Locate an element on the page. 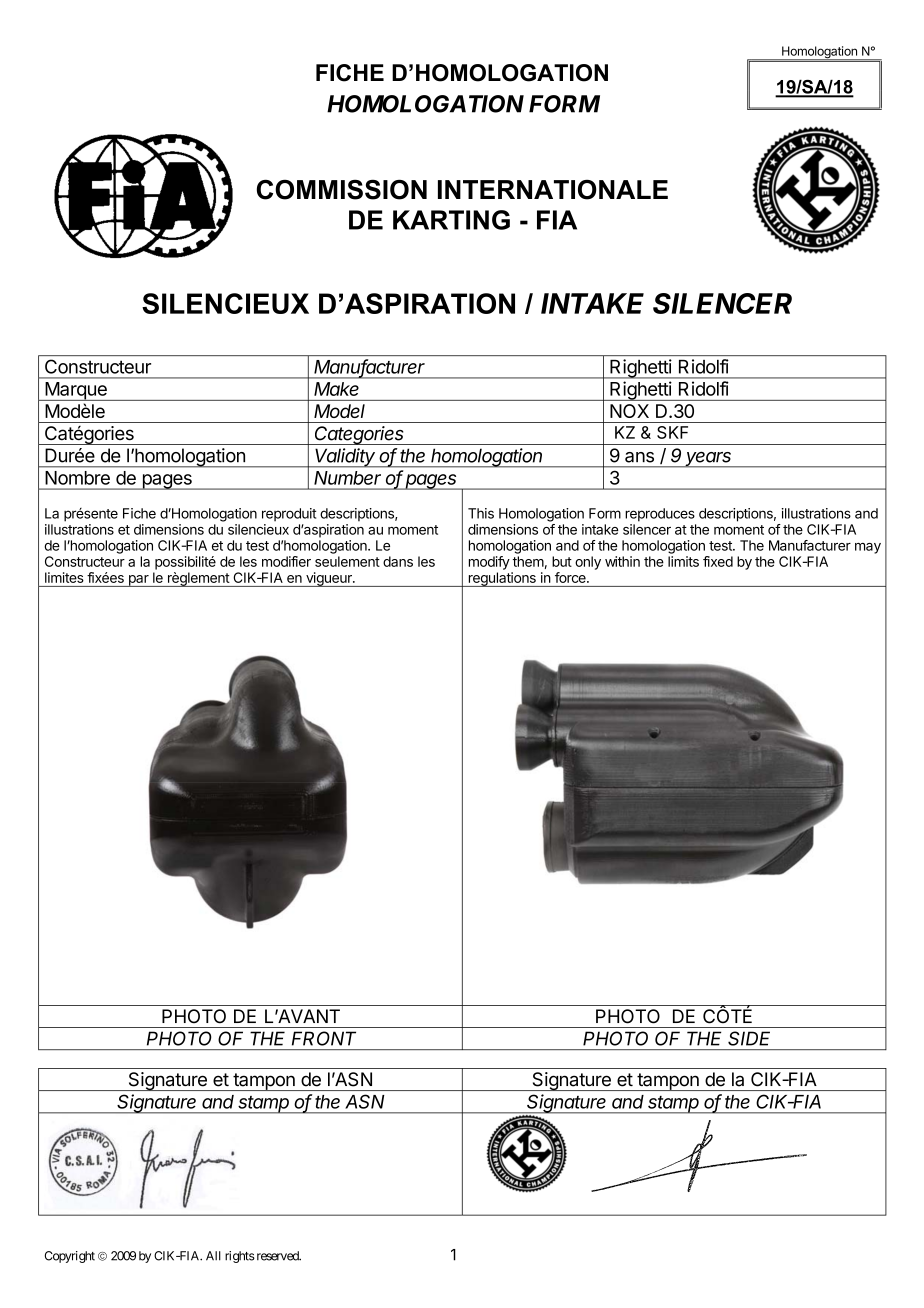 The width and height of the page is (924, 1308). KARTING is located at coordinates (451, 220).
